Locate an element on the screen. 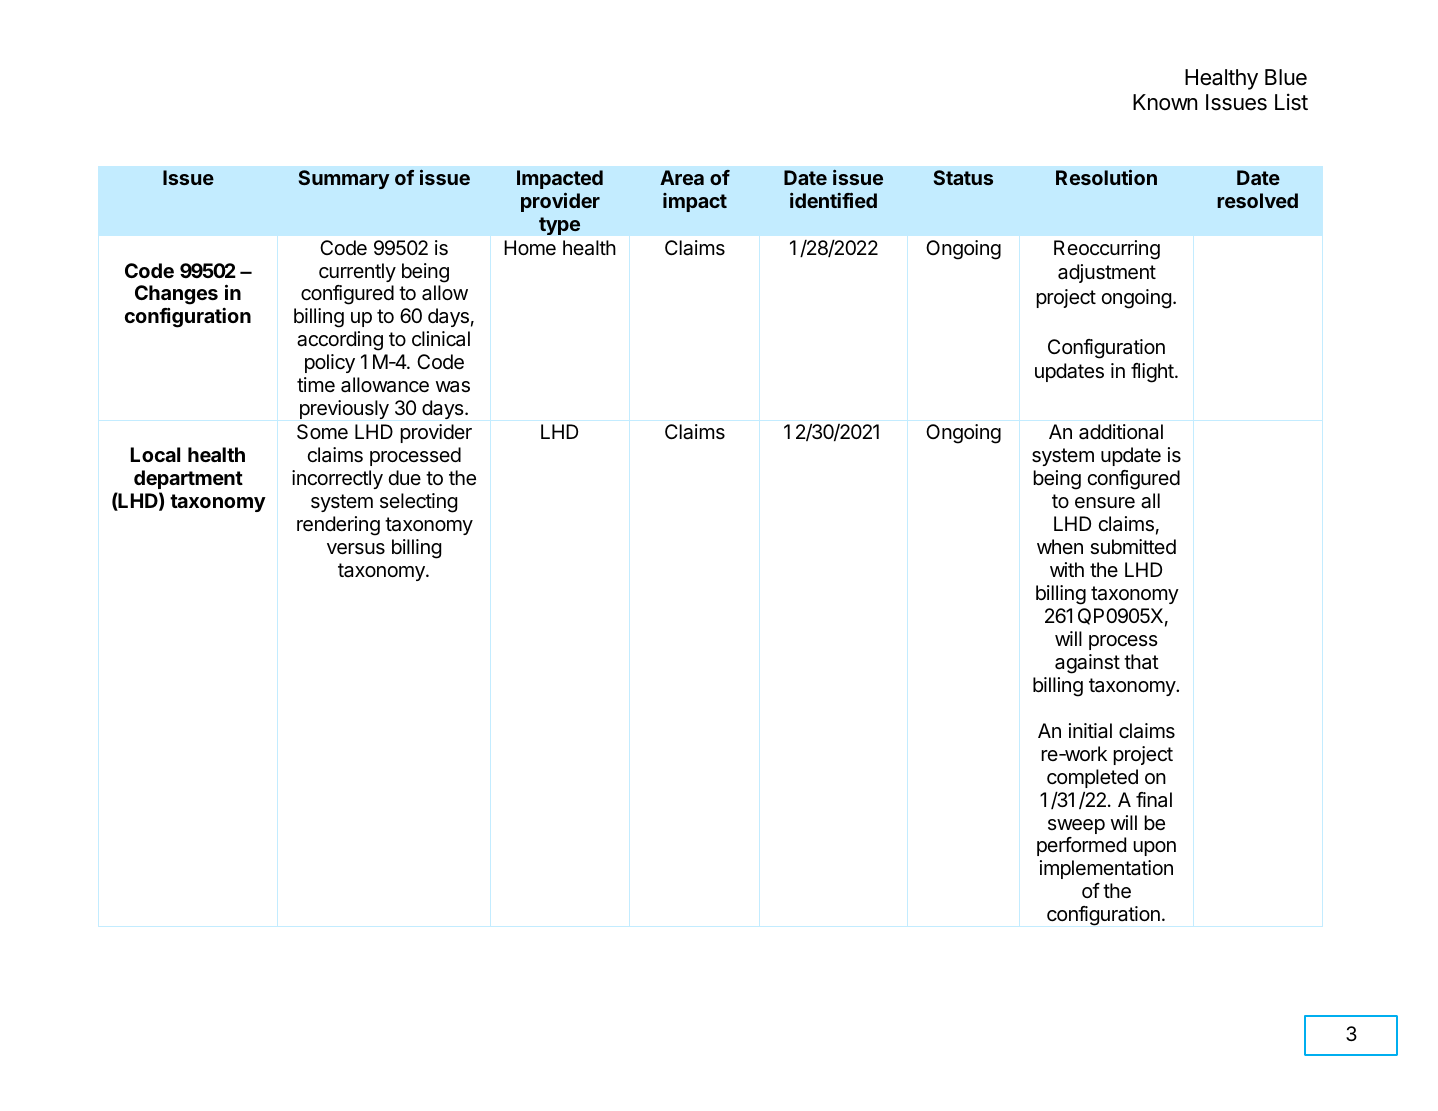  time is located at coordinates (316, 384).
